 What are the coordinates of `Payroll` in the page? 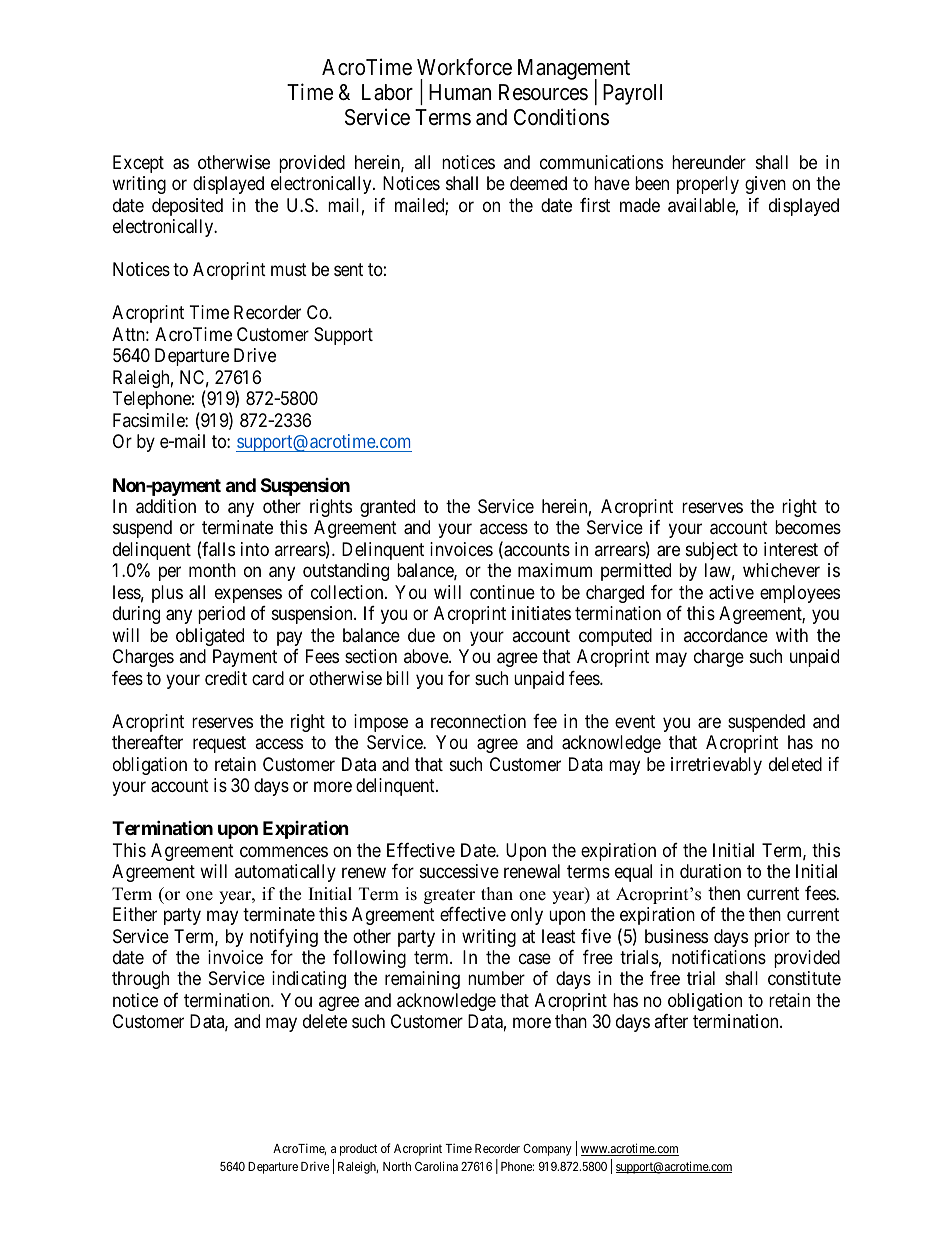 It's located at (632, 94).
